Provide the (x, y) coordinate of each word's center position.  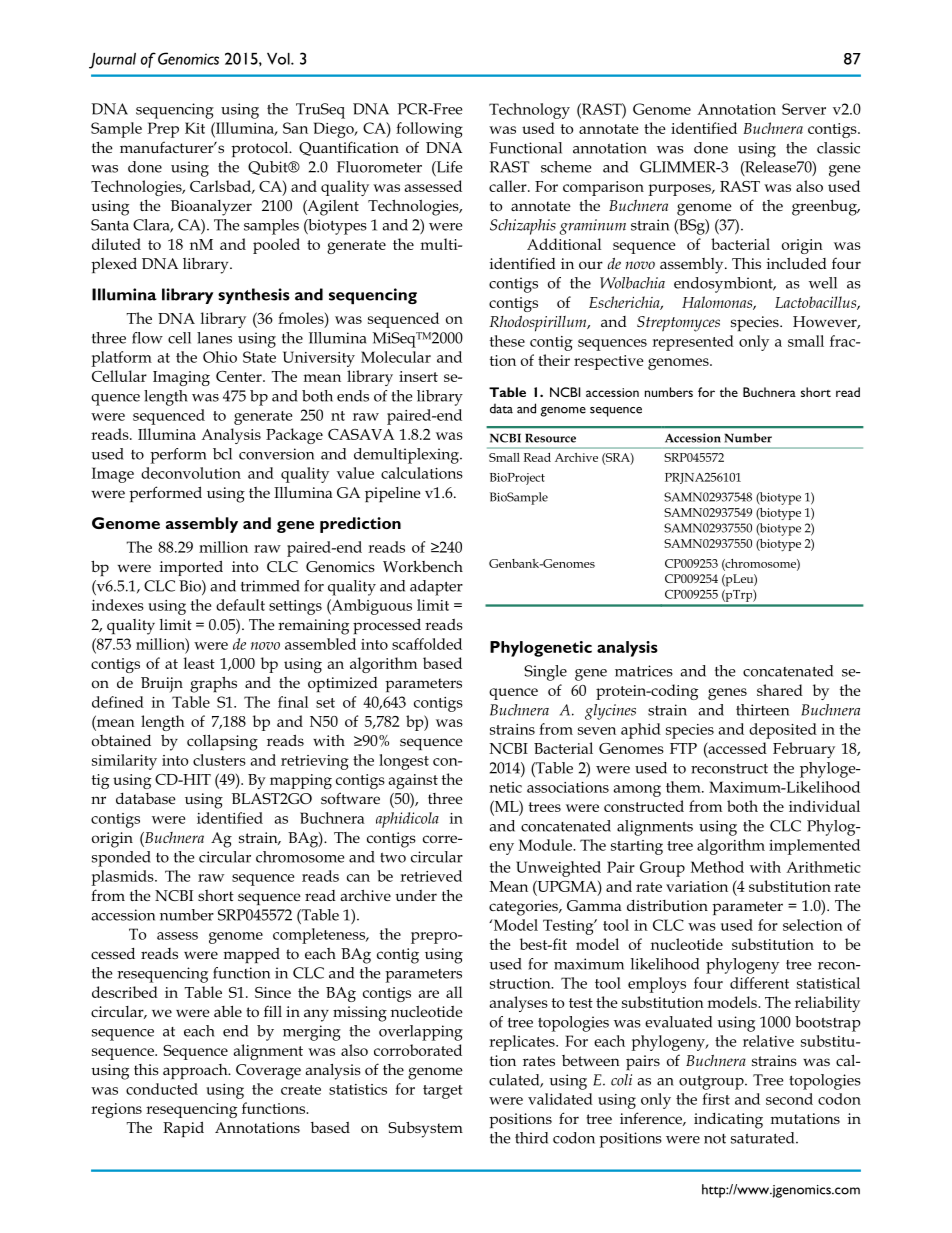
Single (545, 673)
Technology (529, 111)
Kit (195, 128)
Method (717, 867)
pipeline (393, 494)
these (507, 341)
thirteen (762, 710)
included (797, 263)
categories (524, 908)
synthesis (254, 296)
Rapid (183, 1129)
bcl (222, 454)
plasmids (124, 878)
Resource (550, 438)
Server (804, 109)
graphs (213, 684)
